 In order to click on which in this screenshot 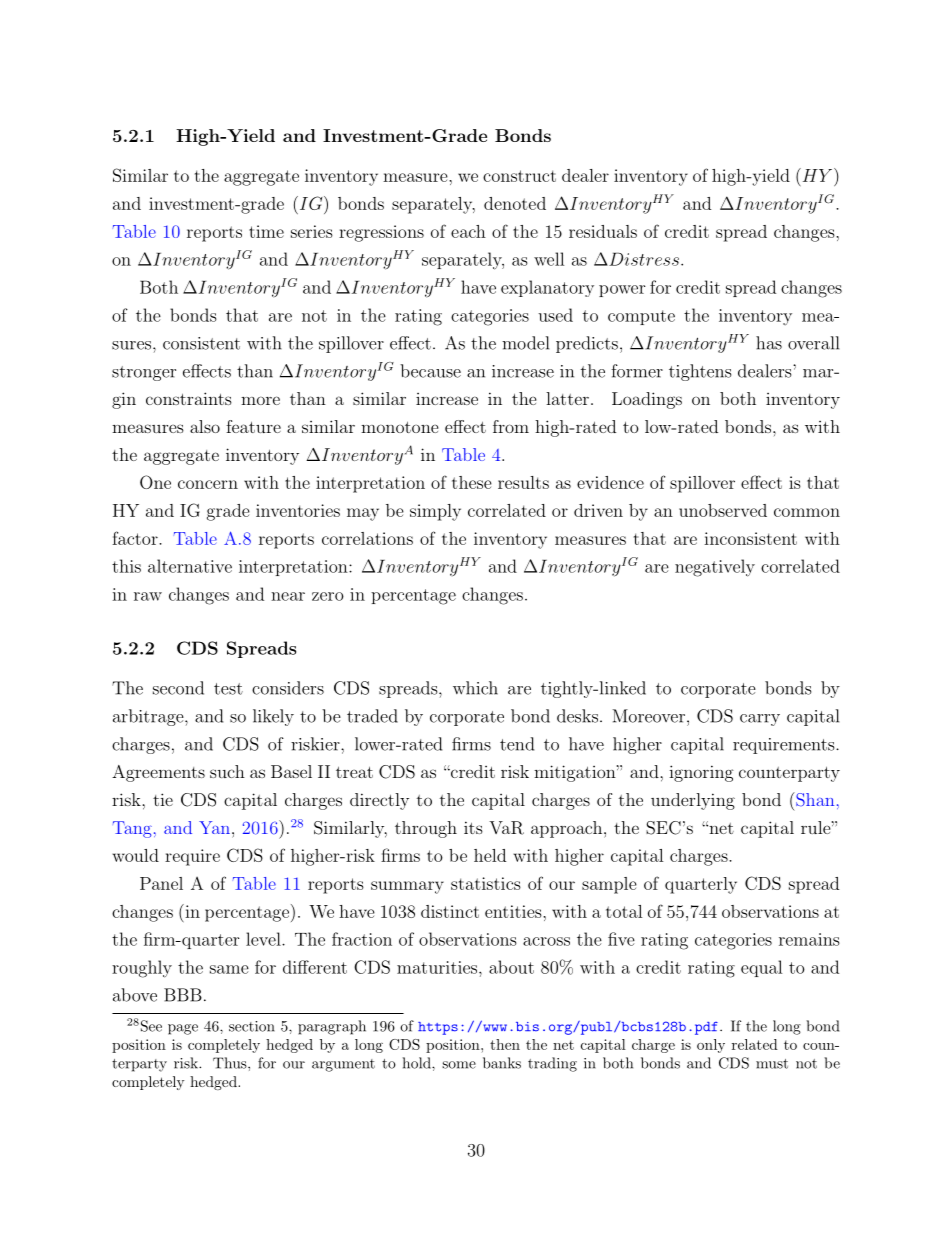, I will do `click(475, 688)`.
